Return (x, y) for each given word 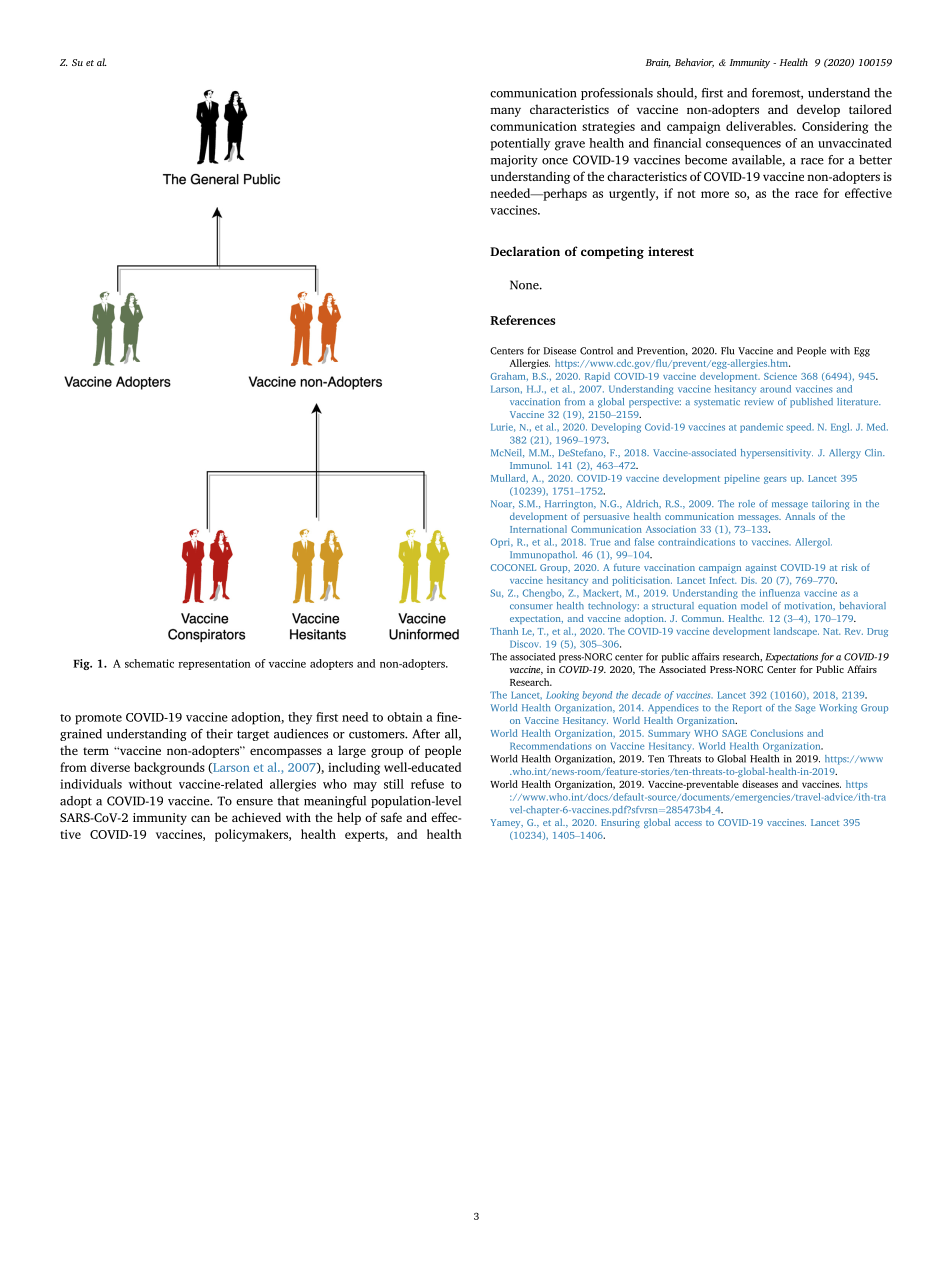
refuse (427, 784)
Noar (502, 504)
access (688, 823)
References (522, 320)
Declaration (525, 251)
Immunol (531, 465)
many (505, 112)
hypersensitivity (777, 454)
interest (671, 251)
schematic (149, 663)
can (200, 818)
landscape (796, 632)
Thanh (504, 631)
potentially (520, 144)
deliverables (760, 126)
